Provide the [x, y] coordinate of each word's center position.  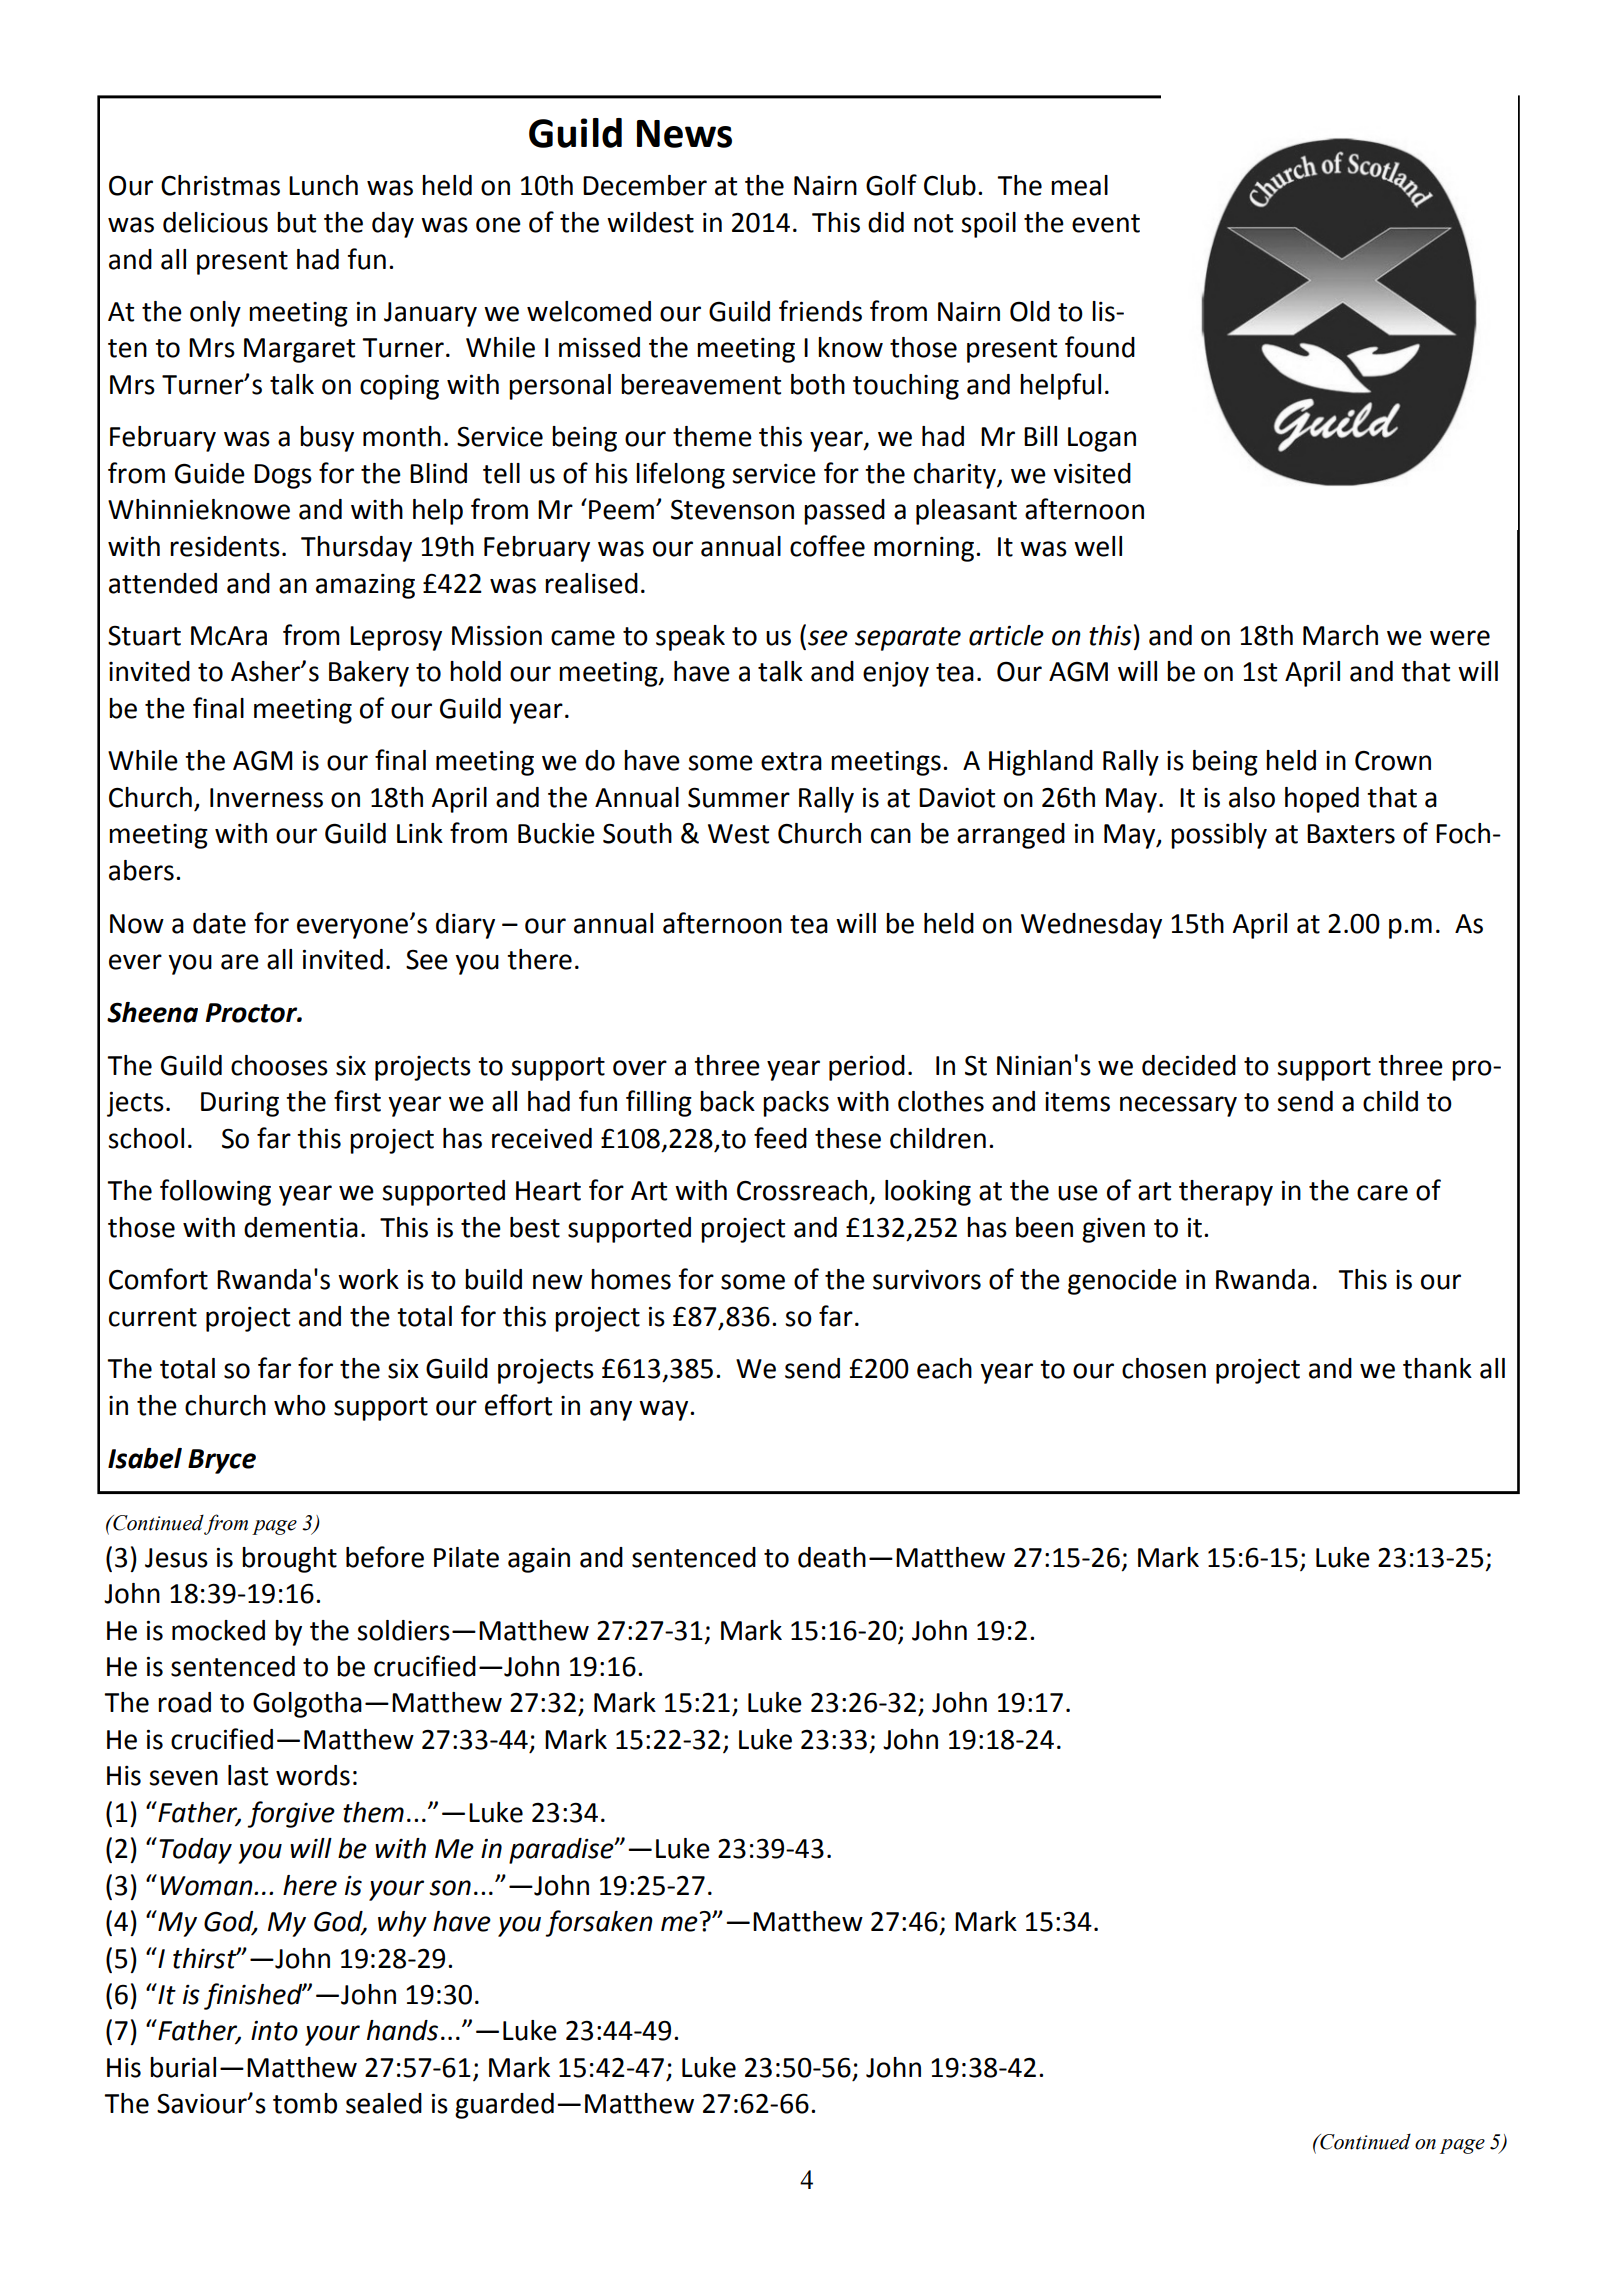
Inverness [266, 798]
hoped [1322, 800]
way [665, 1410]
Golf [891, 185]
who [300, 1405]
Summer [739, 798]
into [274, 2031]
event [1106, 223]
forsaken [599, 1923]
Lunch [323, 185]
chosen [1164, 1368]
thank [1437, 1368]
